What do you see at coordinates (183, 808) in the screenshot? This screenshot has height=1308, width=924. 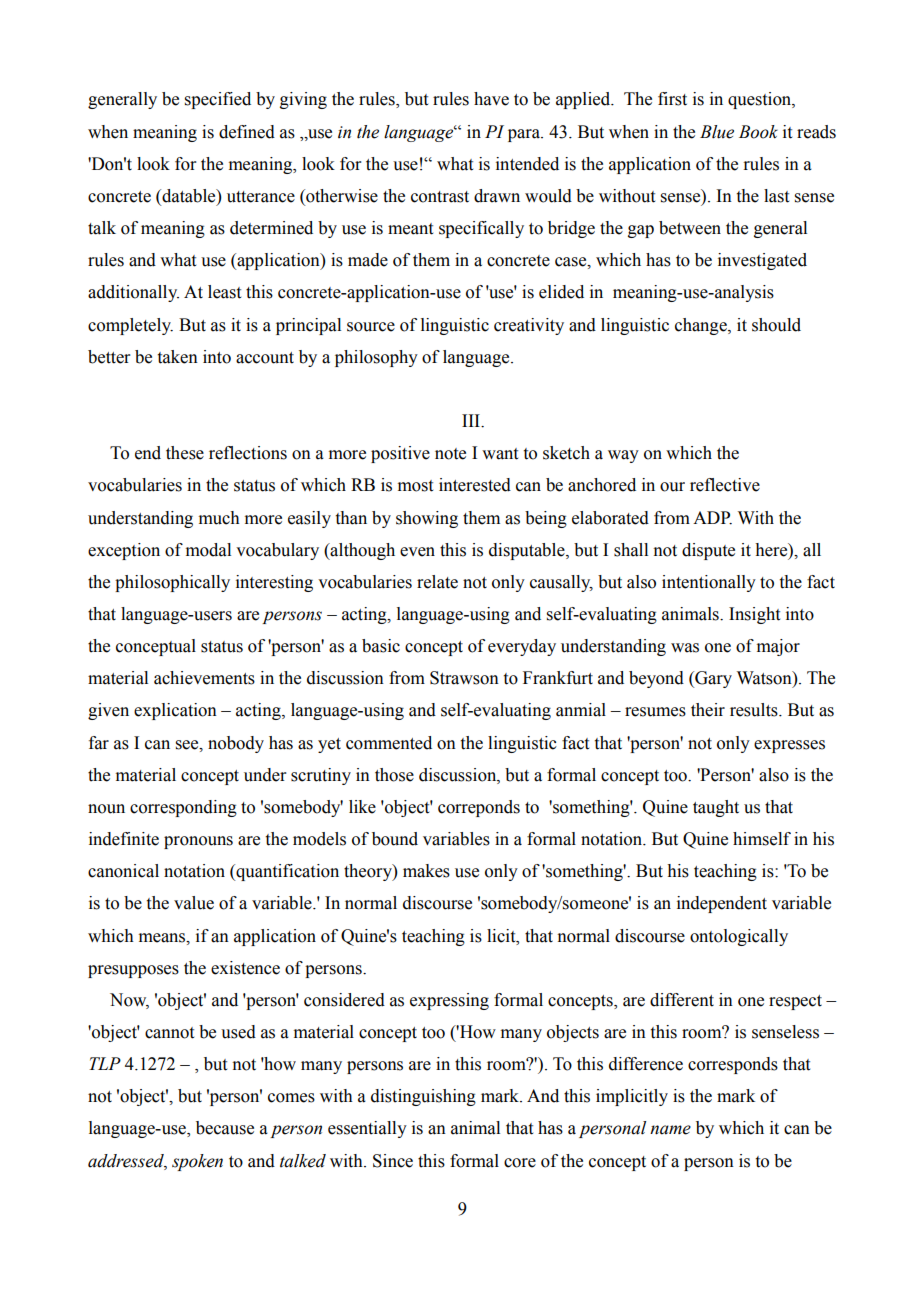 I see `corresponding` at bounding box center [183, 808].
